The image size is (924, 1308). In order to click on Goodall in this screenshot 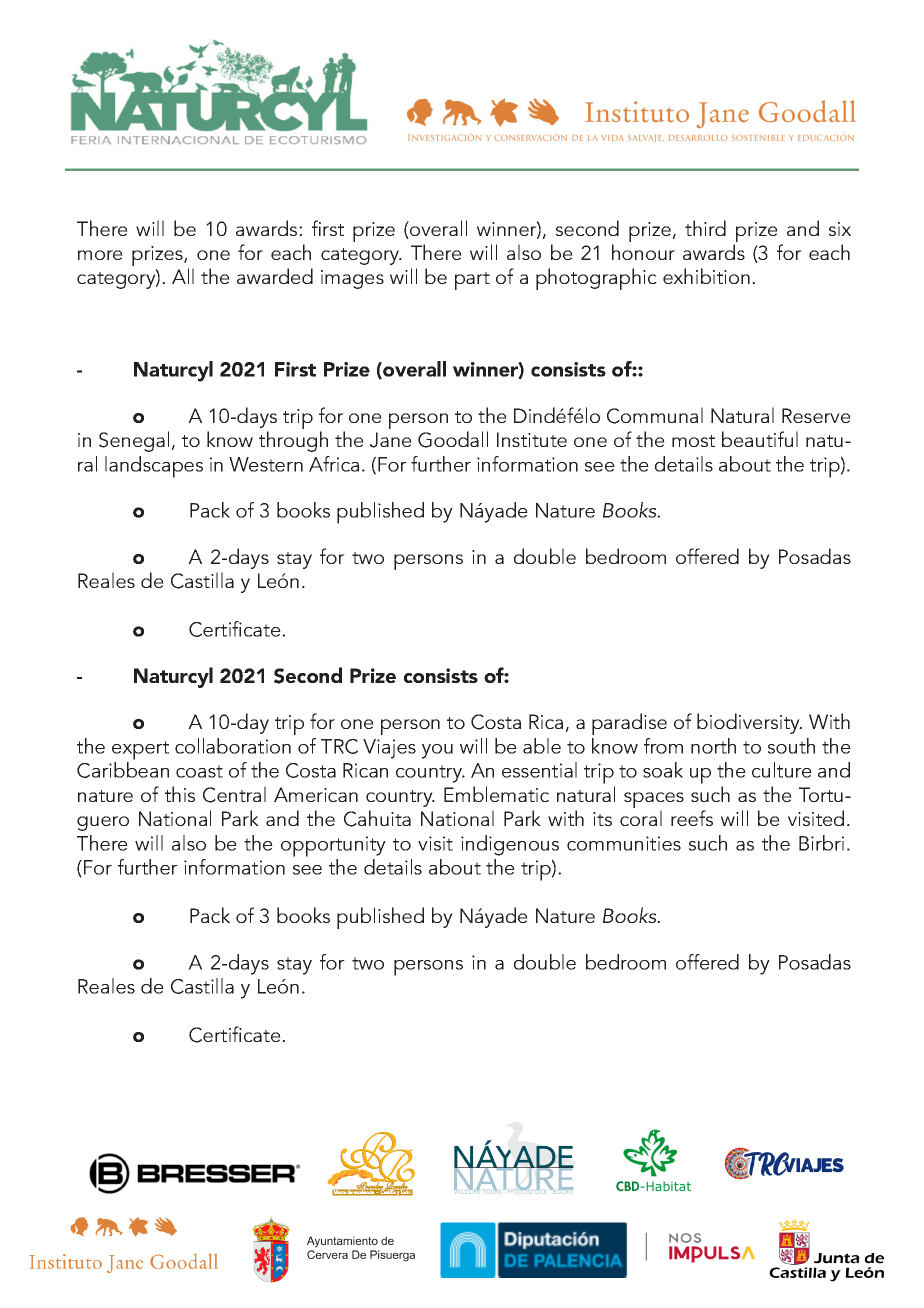, I will do `click(453, 439)`.
